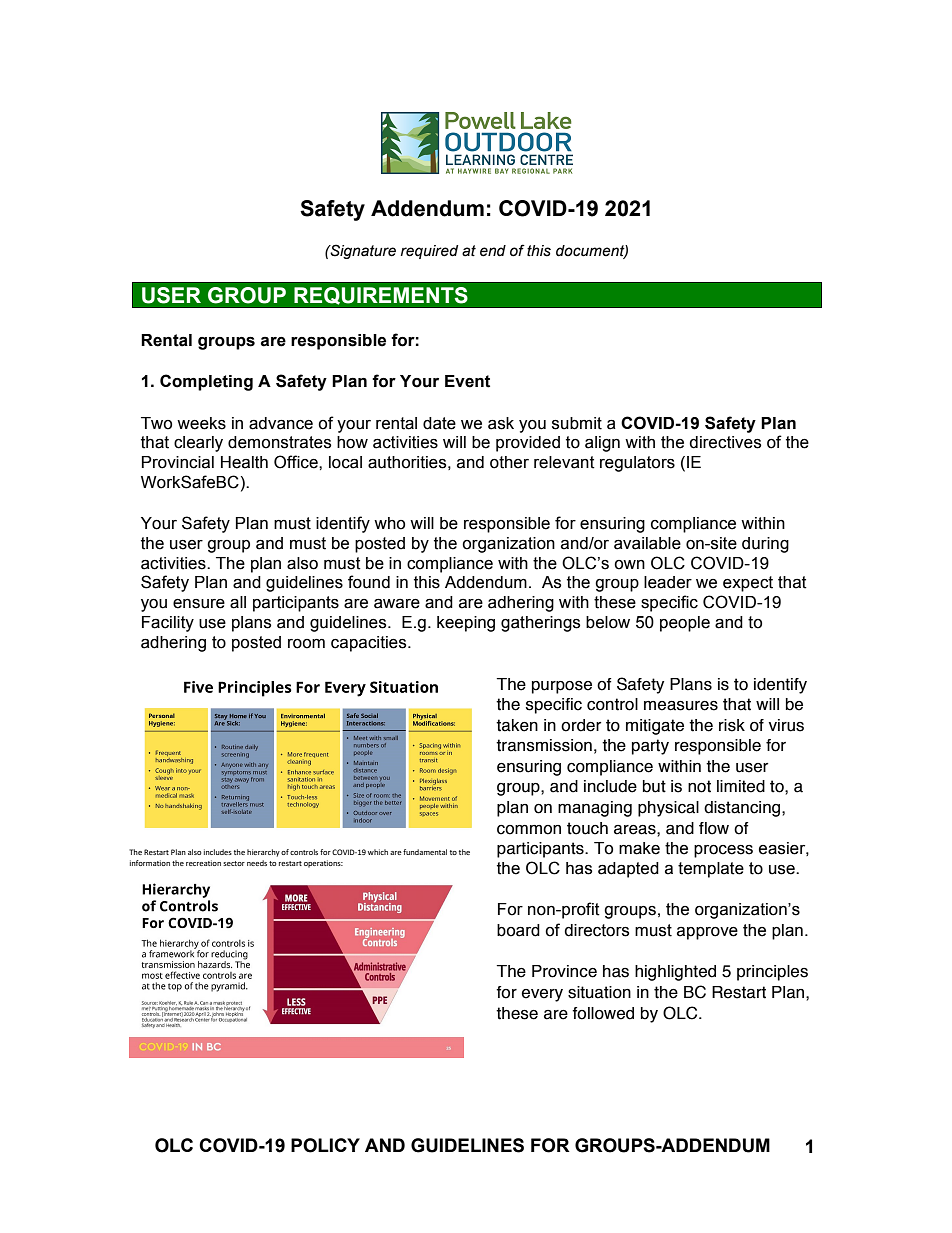  What do you see at coordinates (685, 624) in the screenshot?
I see `people` at bounding box center [685, 624].
